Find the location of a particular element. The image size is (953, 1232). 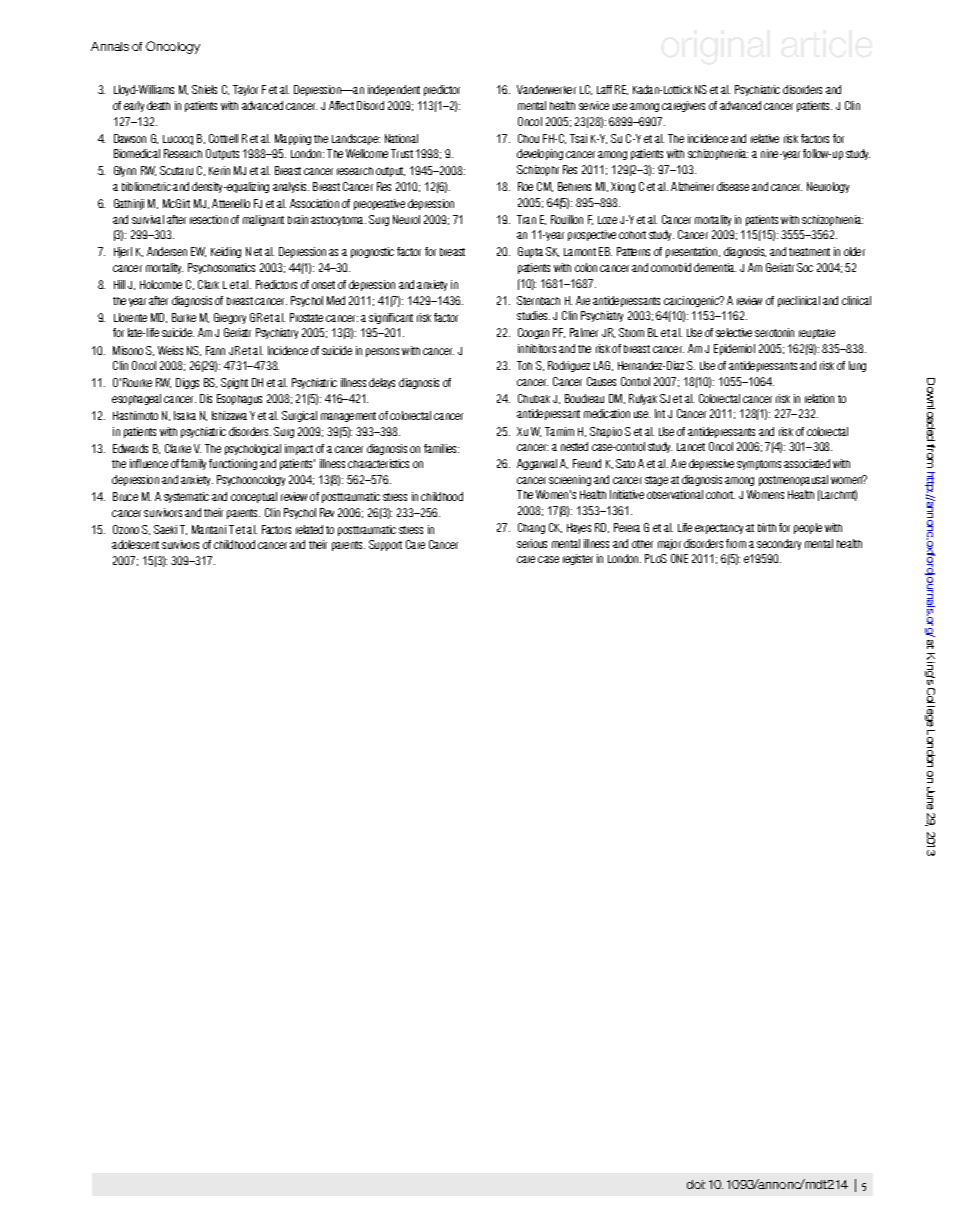

Sternbach is located at coordinates (538, 300).
